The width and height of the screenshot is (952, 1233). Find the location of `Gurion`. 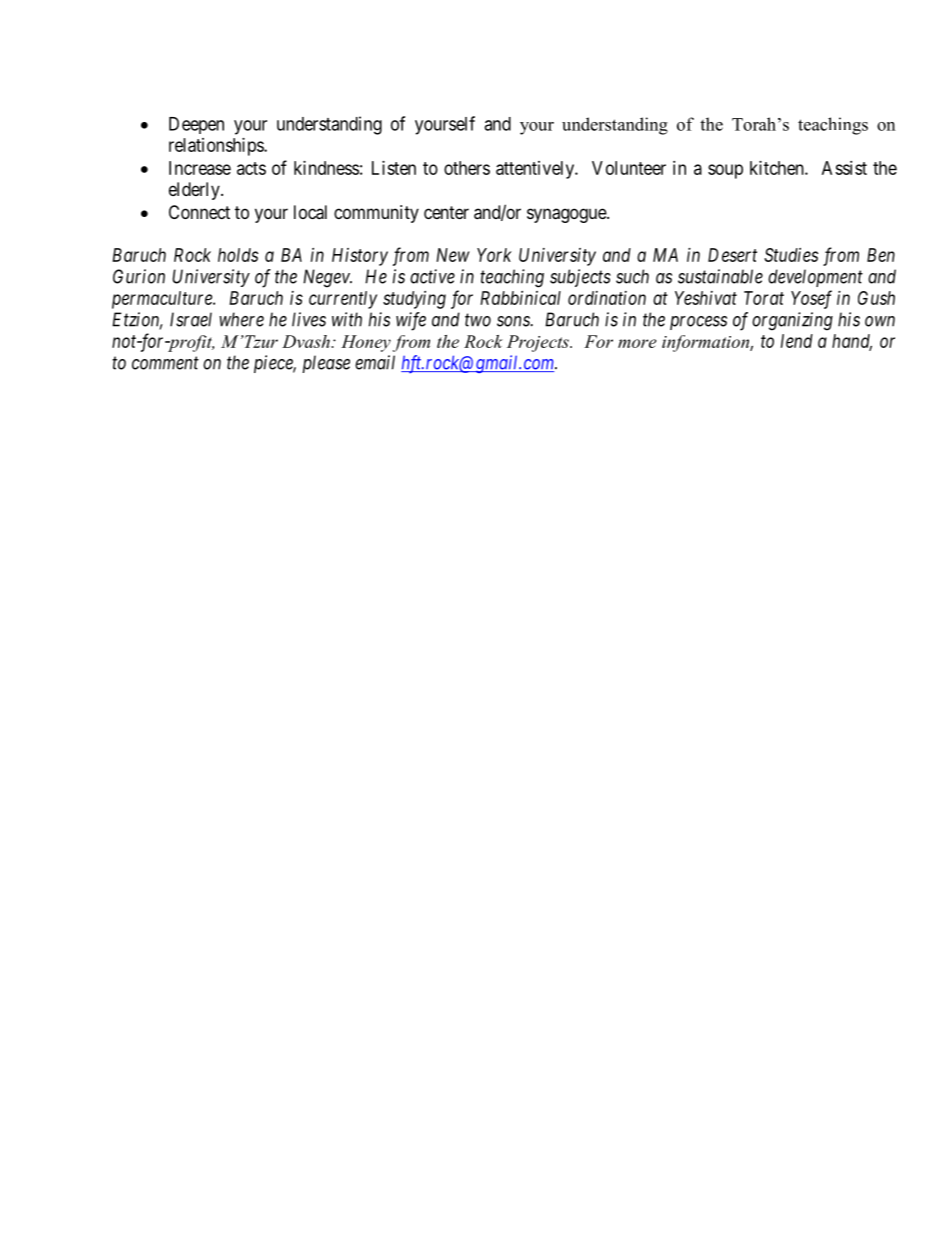

Gurion is located at coordinates (139, 276).
